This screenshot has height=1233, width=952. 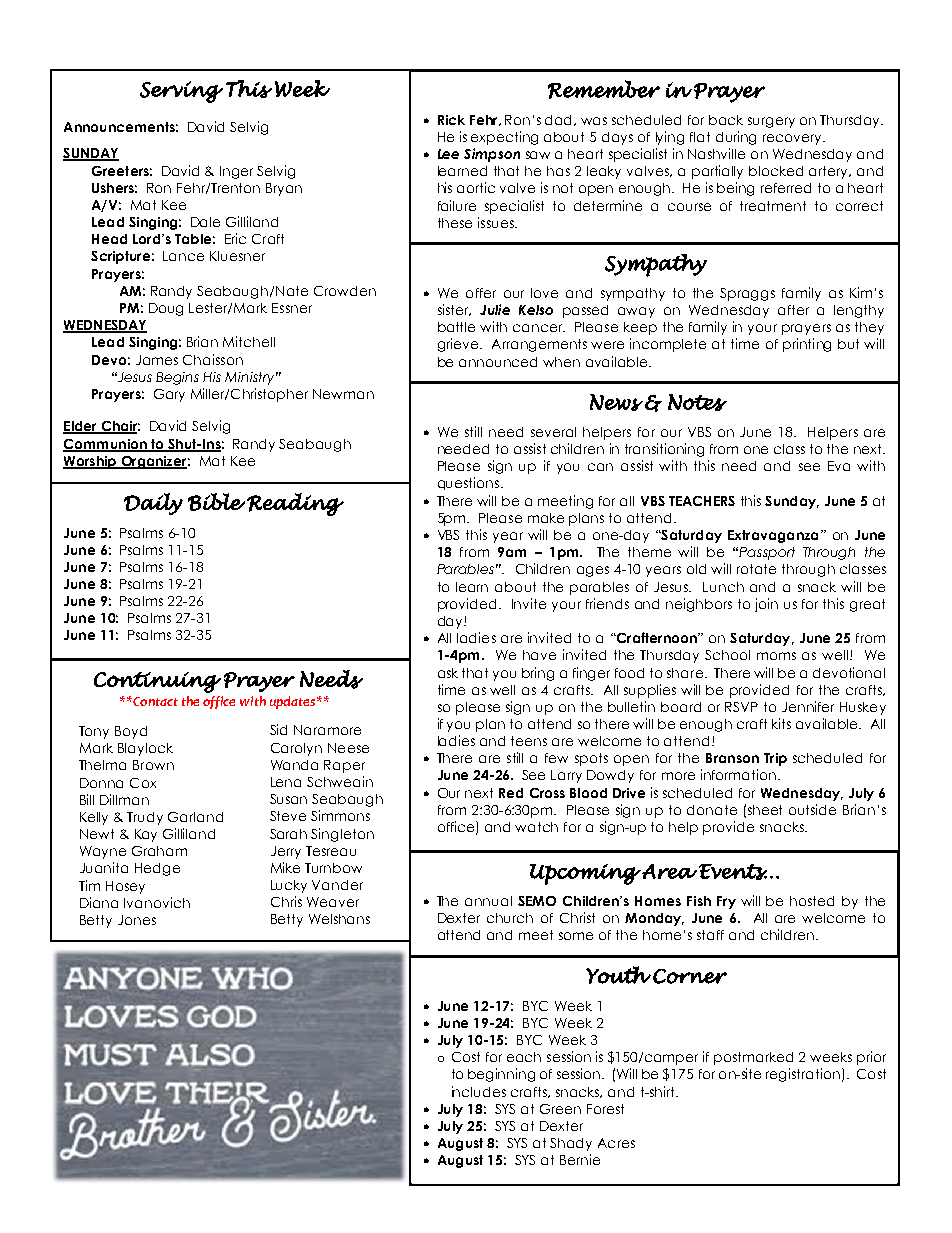 What do you see at coordinates (479, 1091) in the screenshot?
I see `includes` at bounding box center [479, 1091].
